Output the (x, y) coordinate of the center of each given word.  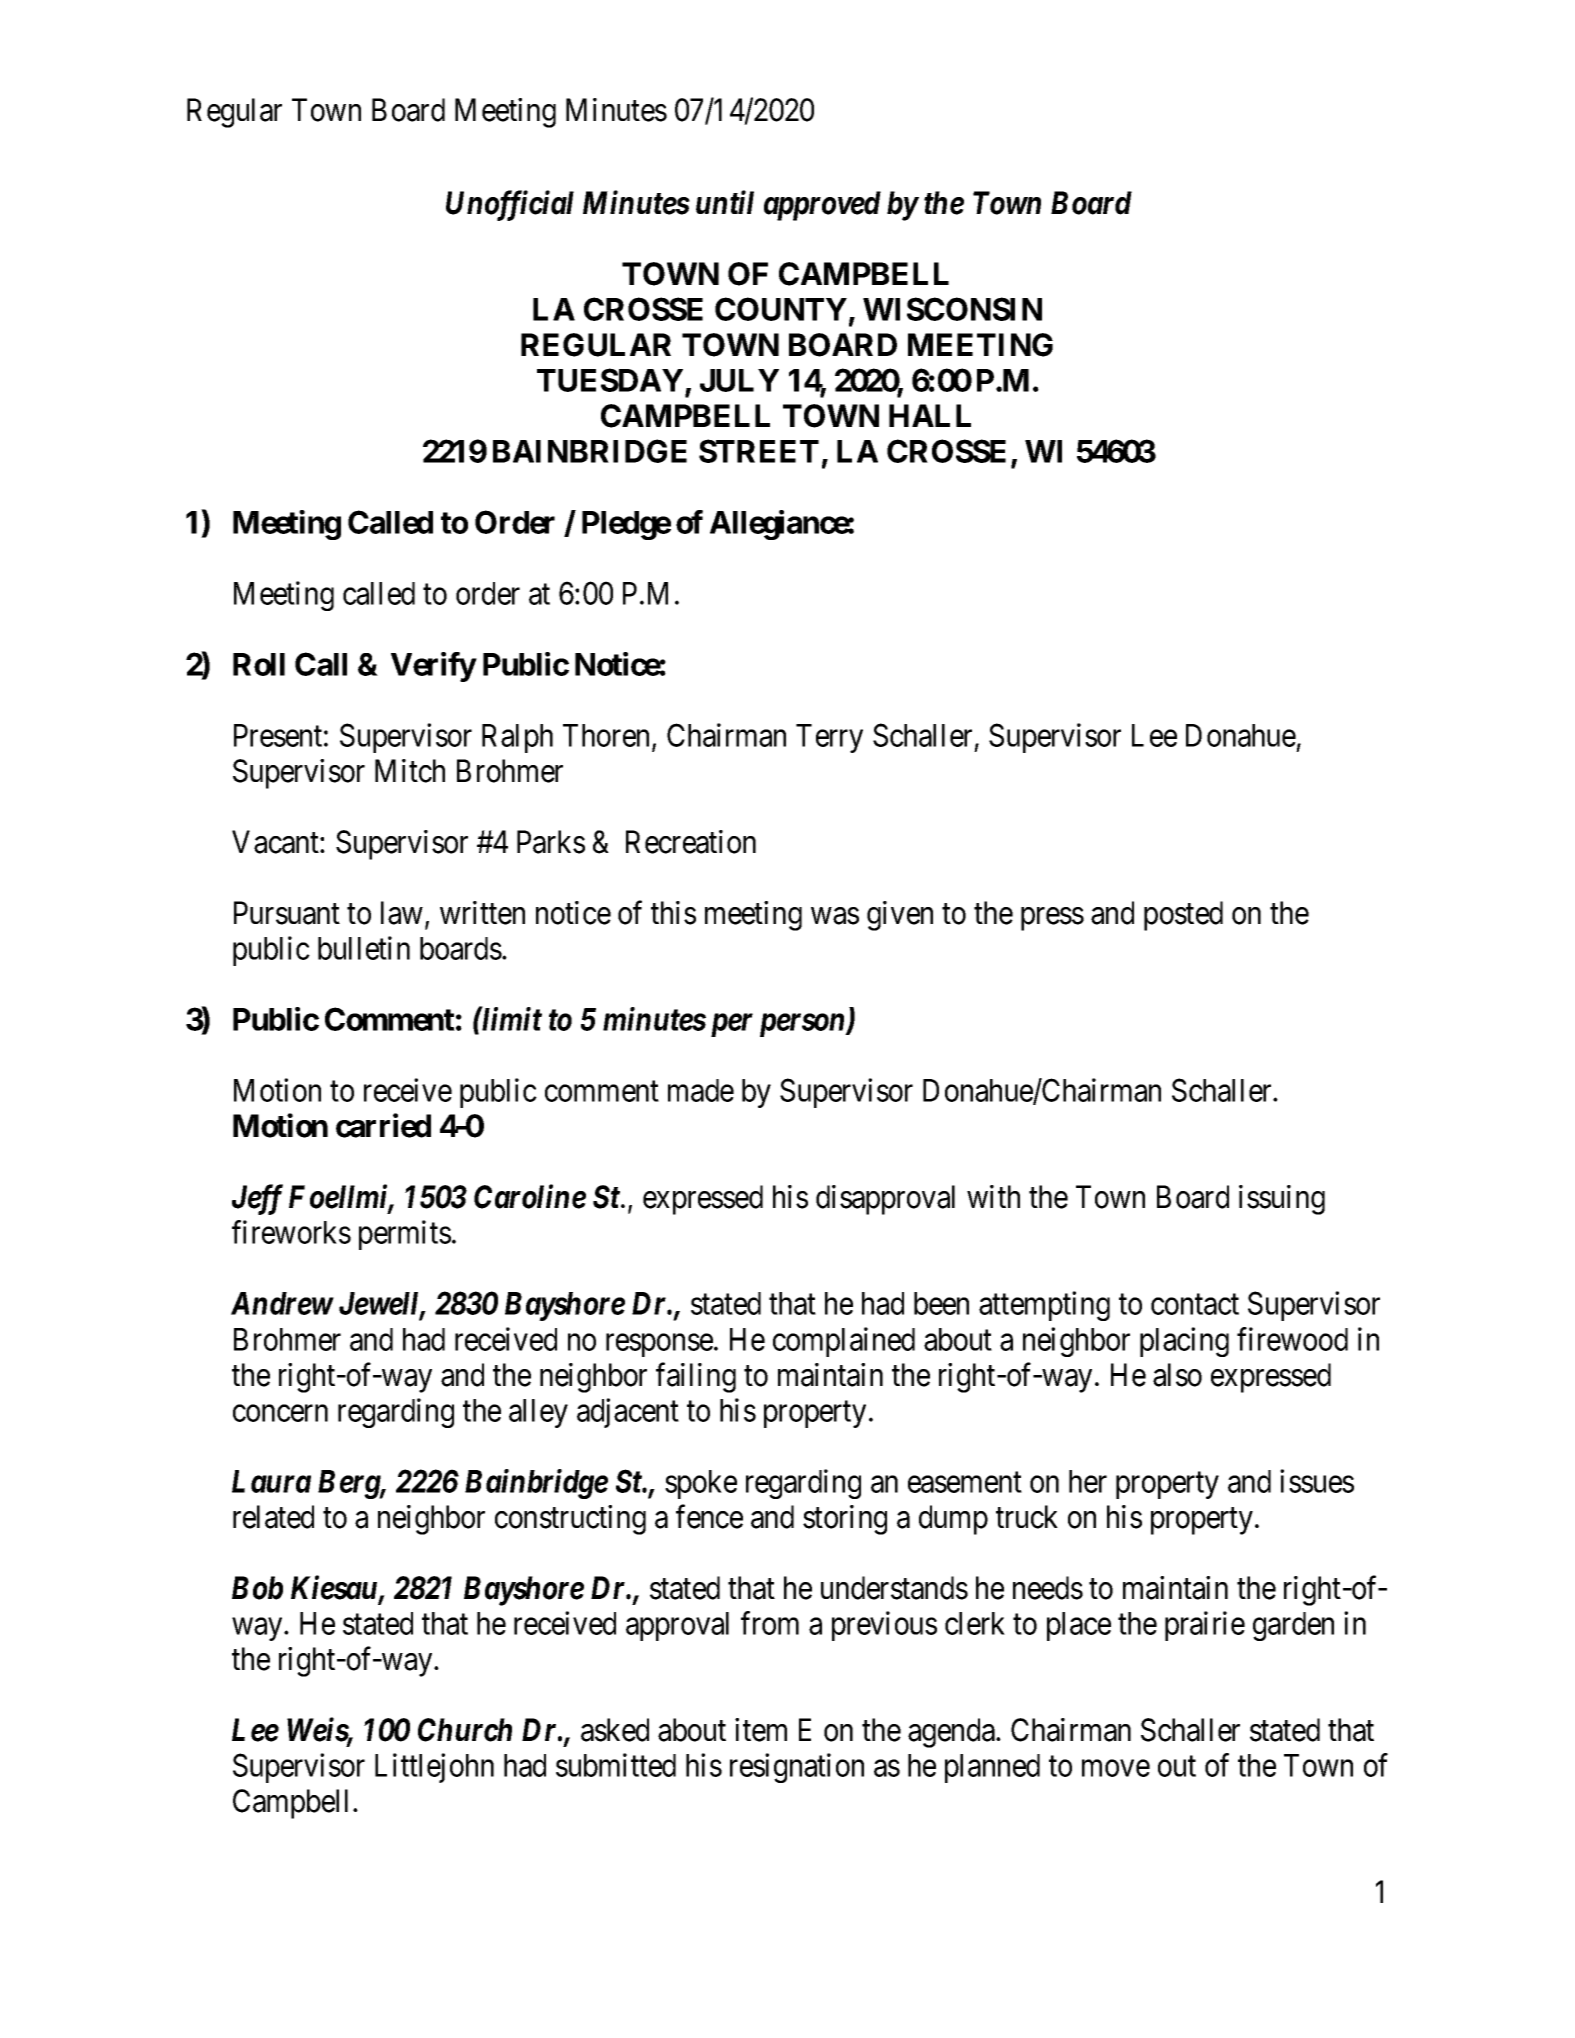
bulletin (364, 948)
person (803, 1025)
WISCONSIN (952, 309)
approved (822, 206)
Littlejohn (434, 1768)
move (1116, 1768)
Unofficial (510, 205)
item (761, 1730)
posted (1183, 916)
